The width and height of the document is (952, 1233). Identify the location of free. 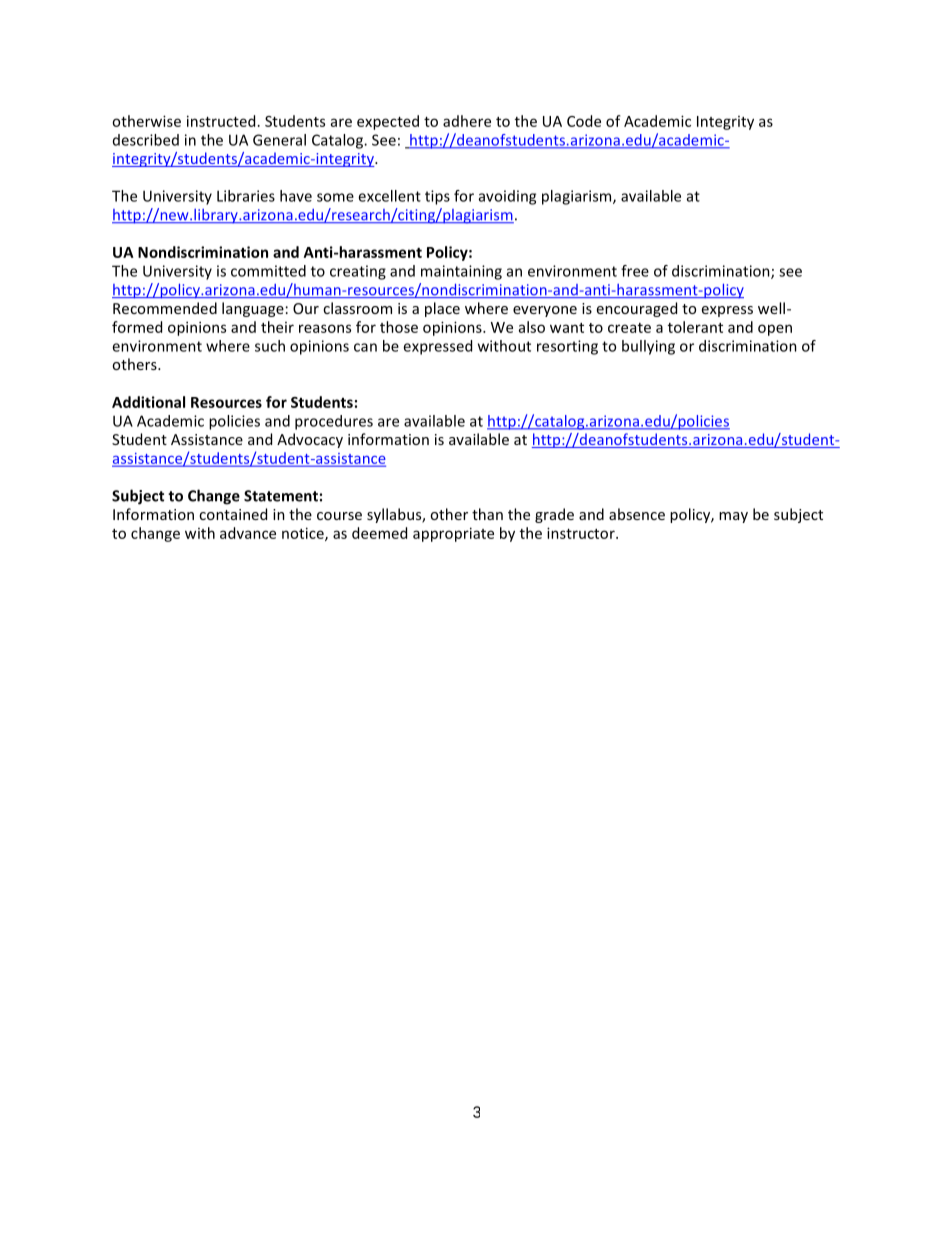
(635, 271).
